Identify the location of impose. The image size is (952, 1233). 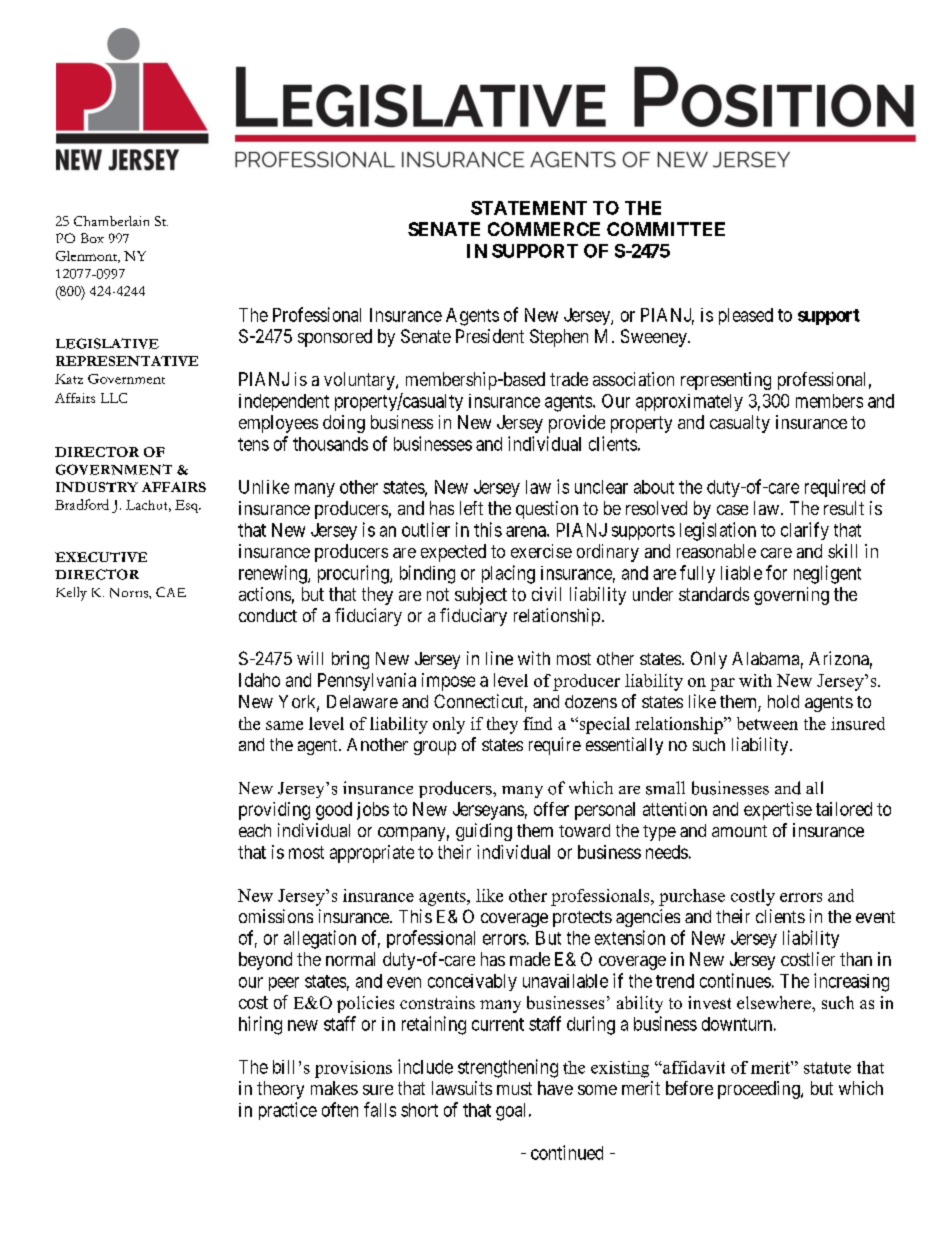
(448, 682).
